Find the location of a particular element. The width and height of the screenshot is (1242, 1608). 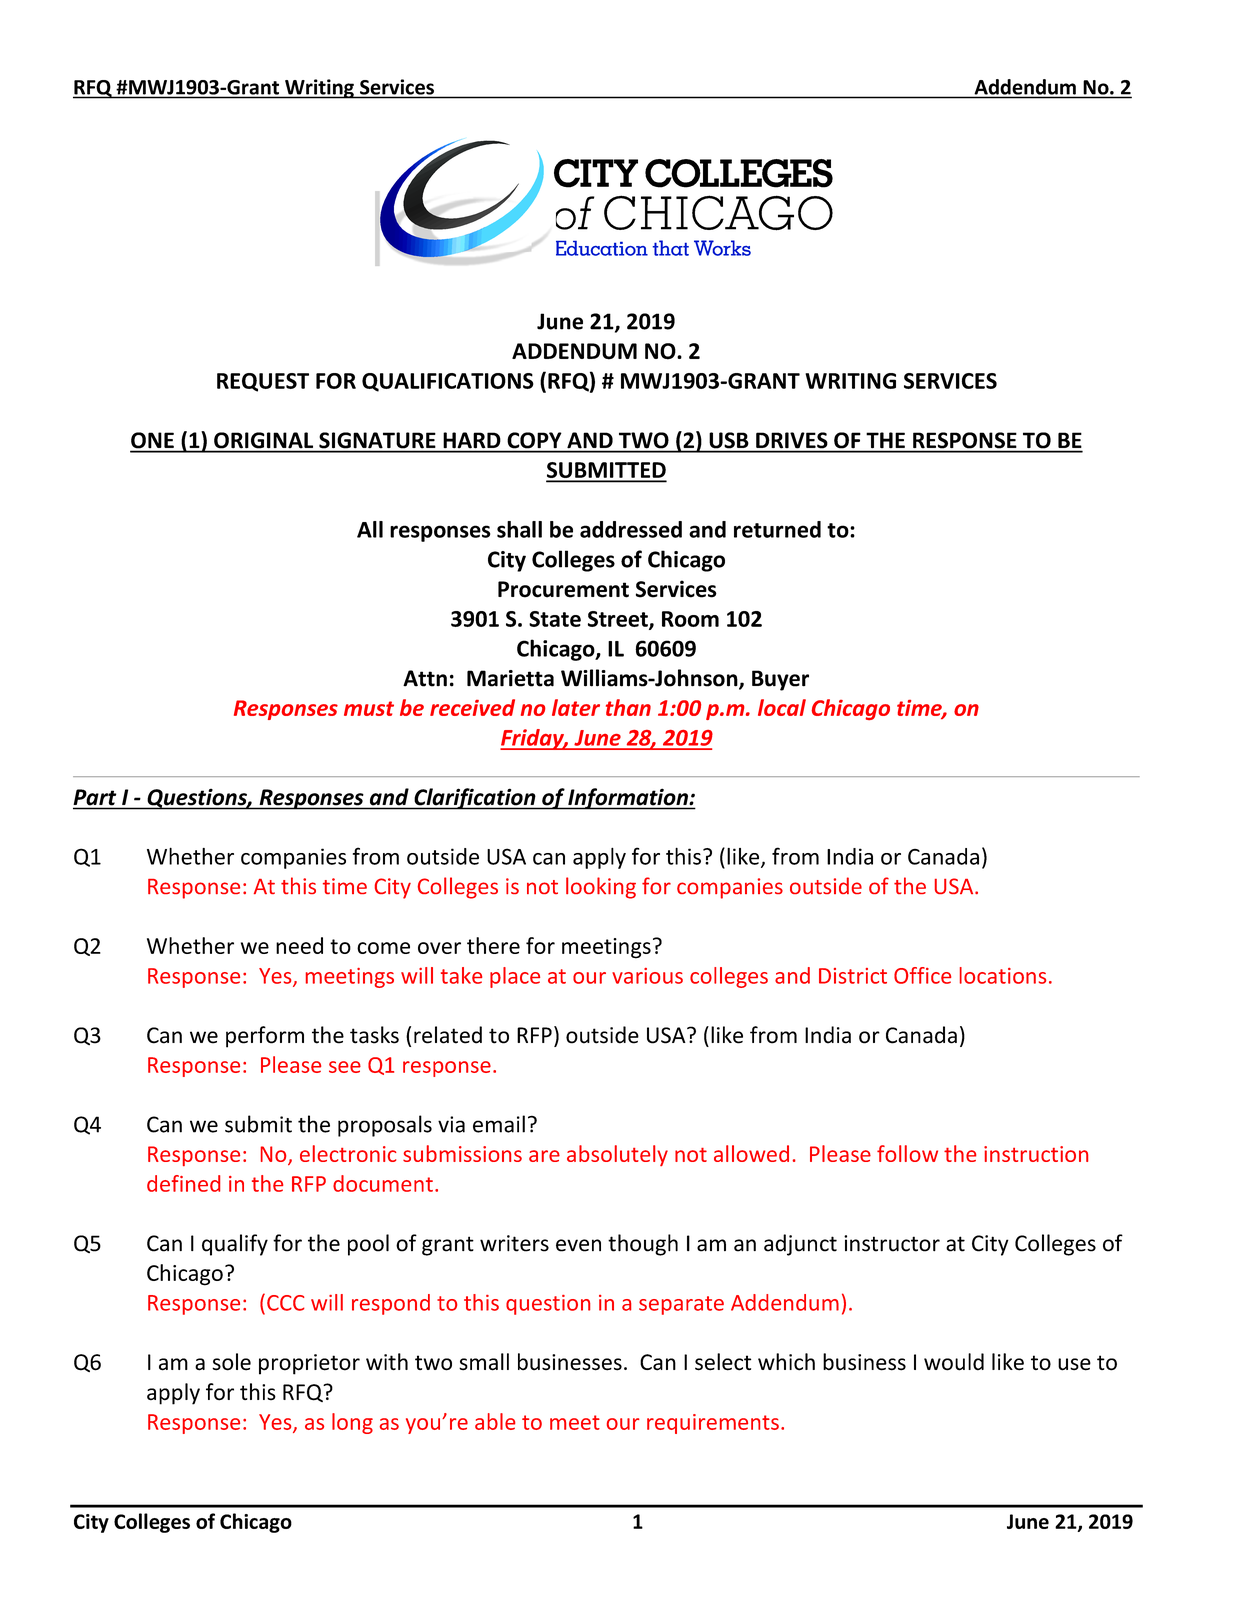

looking is located at coordinates (601, 888).
